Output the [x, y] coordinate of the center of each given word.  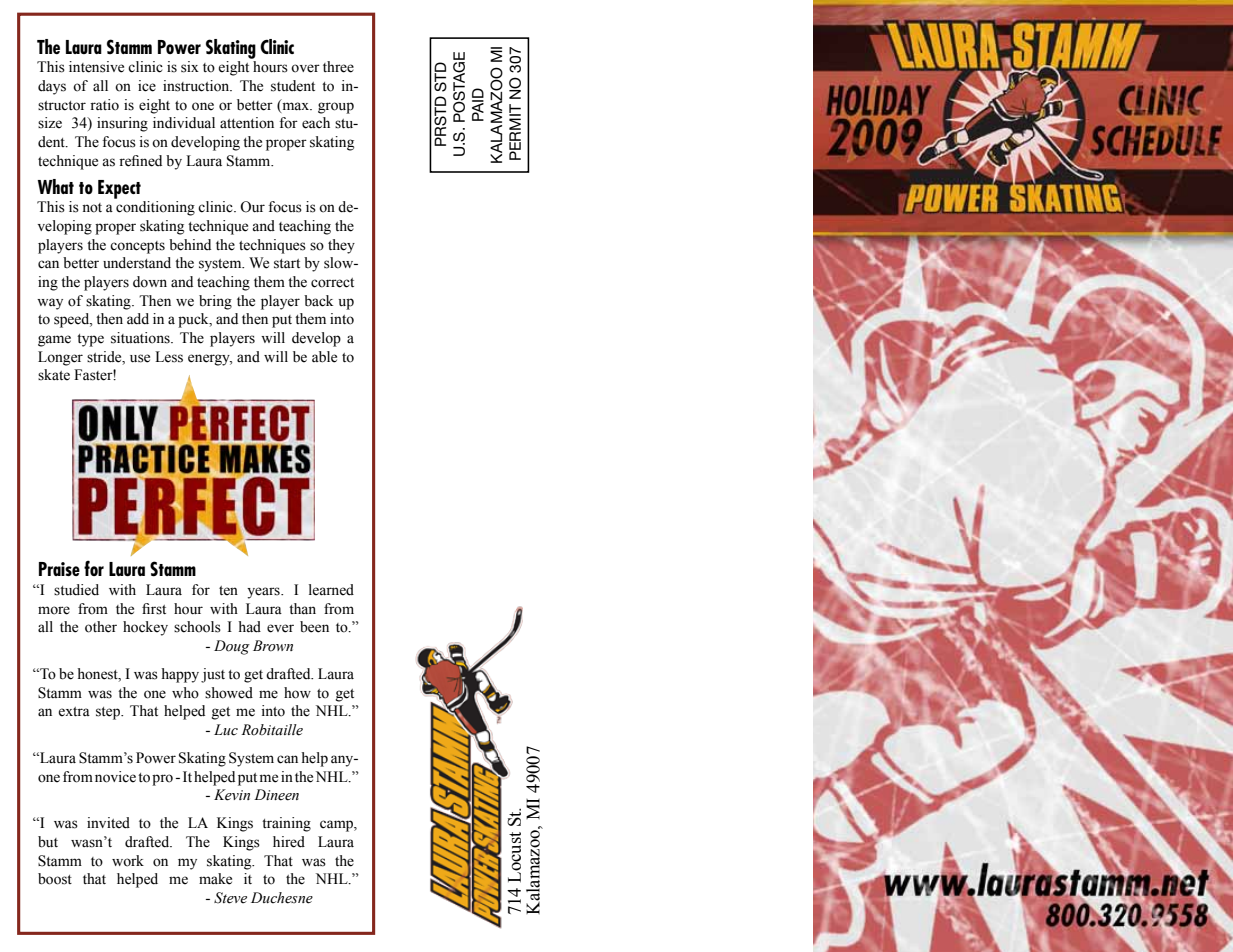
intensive [96, 67]
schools [197, 627]
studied [76, 590]
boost [55, 879]
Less [169, 357]
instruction [197, 86]
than [302, 609]
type [90, 340]
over [305, 68]
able [324, 357]
